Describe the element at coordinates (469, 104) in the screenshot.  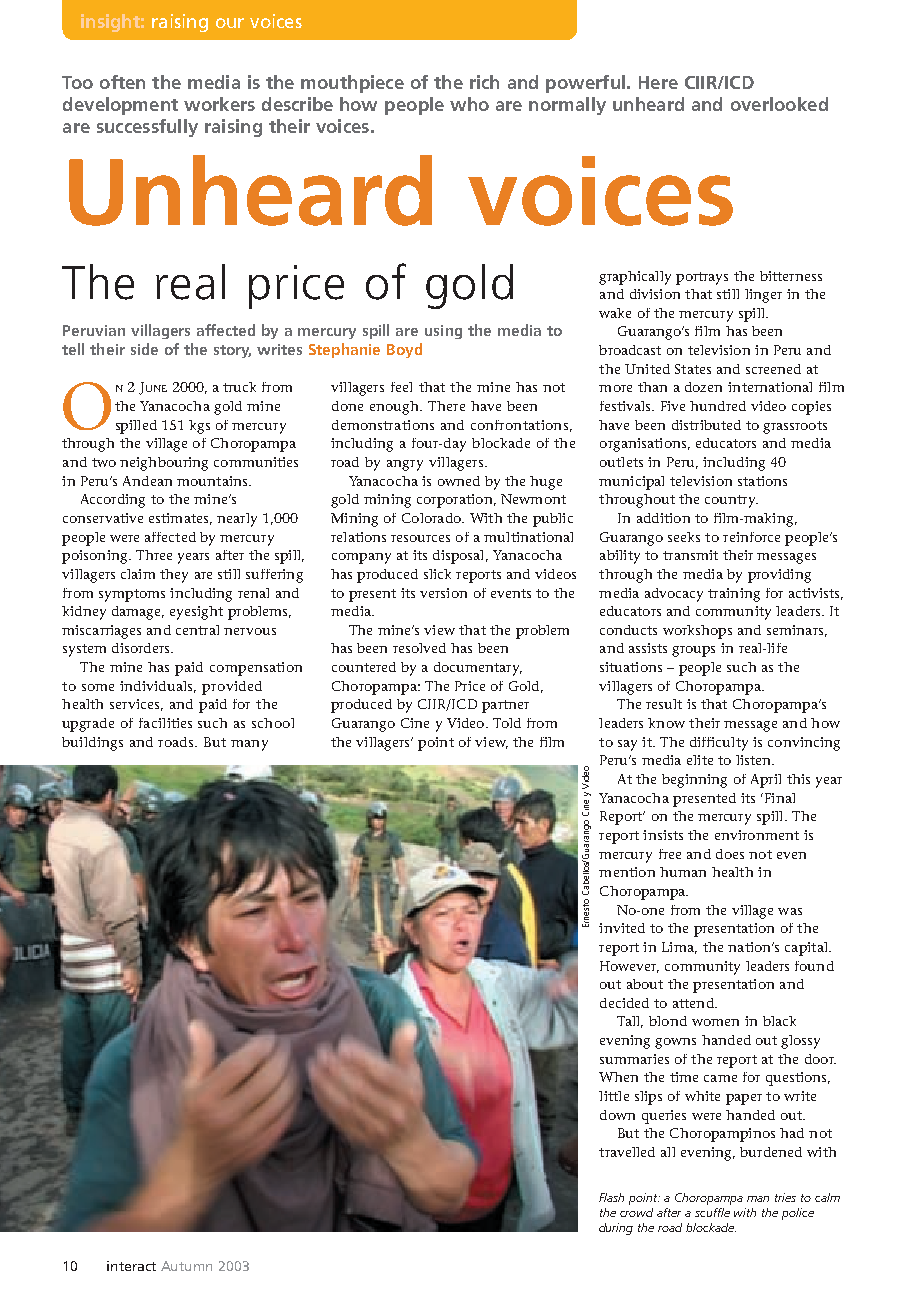
I see `who` at that location.
